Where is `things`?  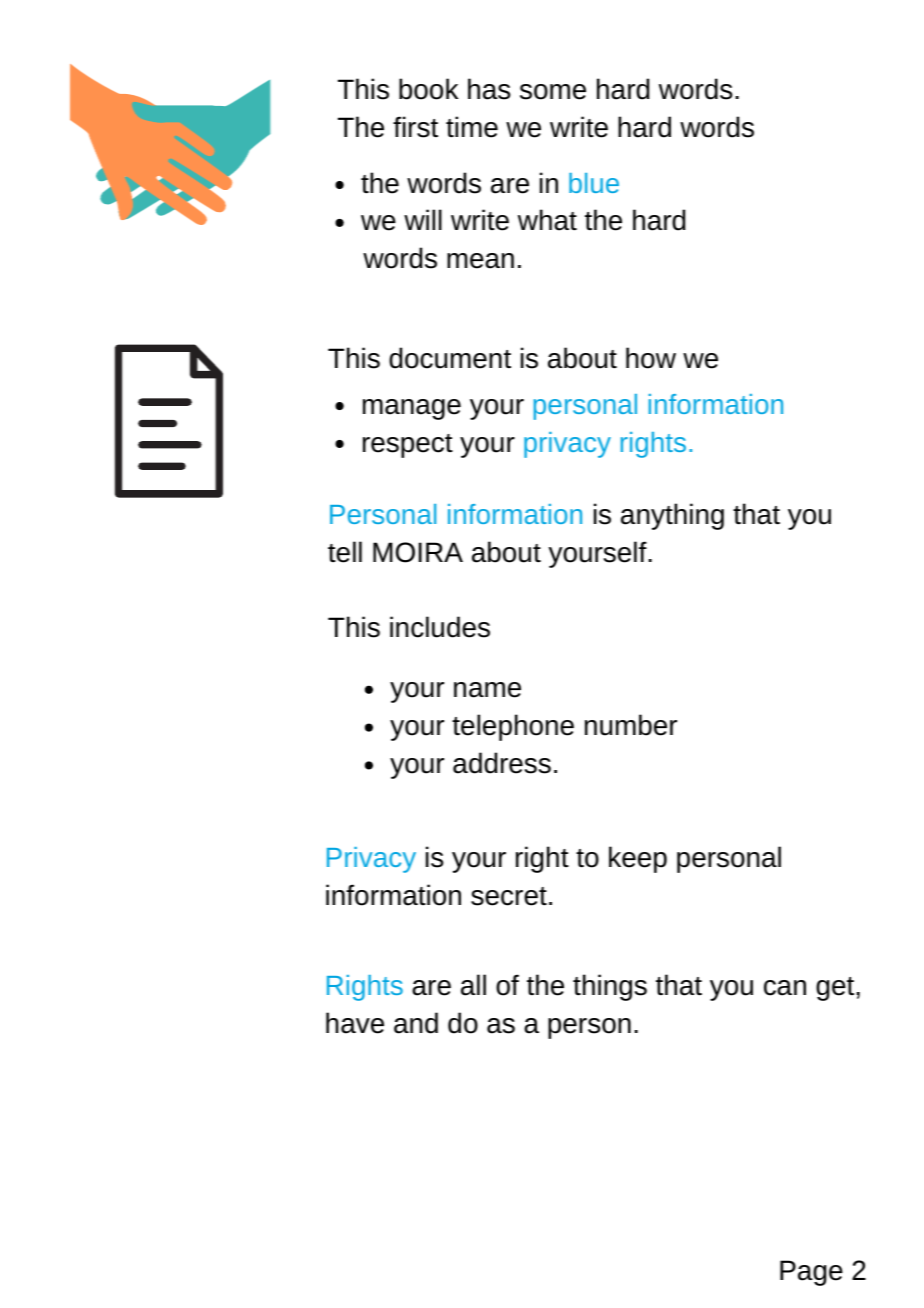
things is located at coordinates (610, 987).
